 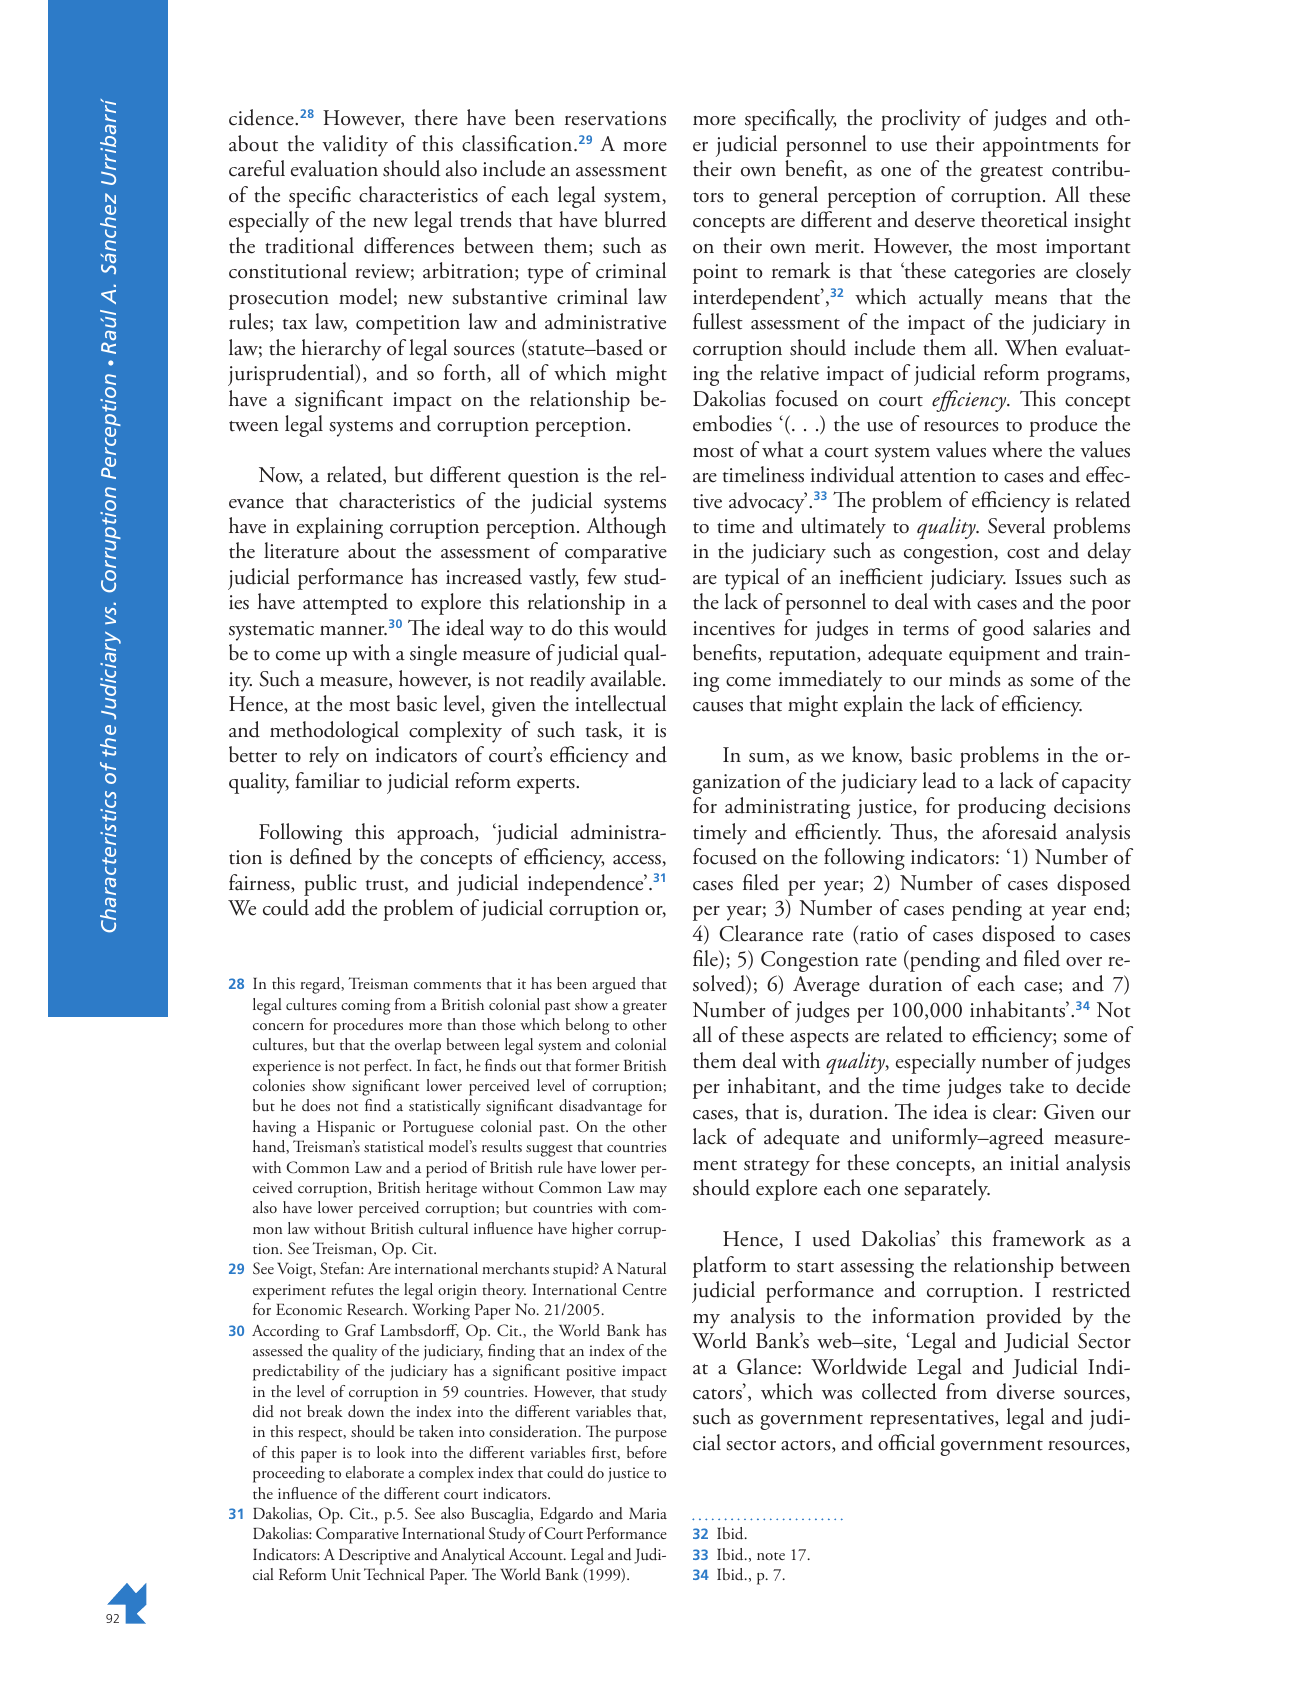 What do you see at coordinates (638, 861) in the image?
I see `access` at bounding box center [638, 861].
